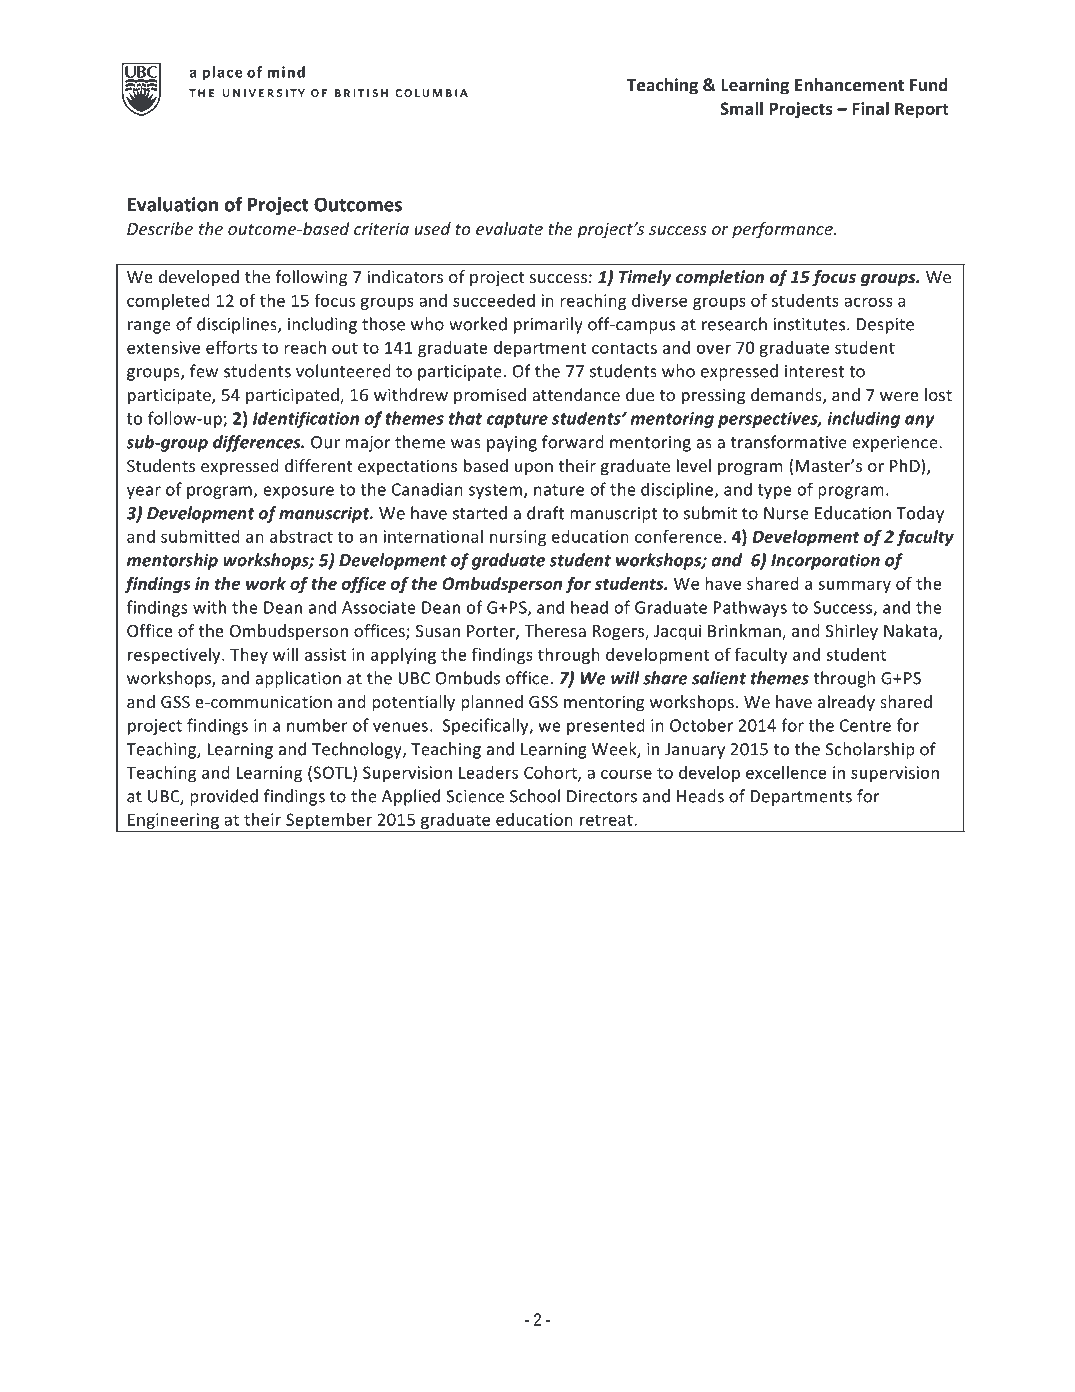 The width and height of the screenshot is (1075, 1392). I want to click on Evaluation, so click(173, 204).
